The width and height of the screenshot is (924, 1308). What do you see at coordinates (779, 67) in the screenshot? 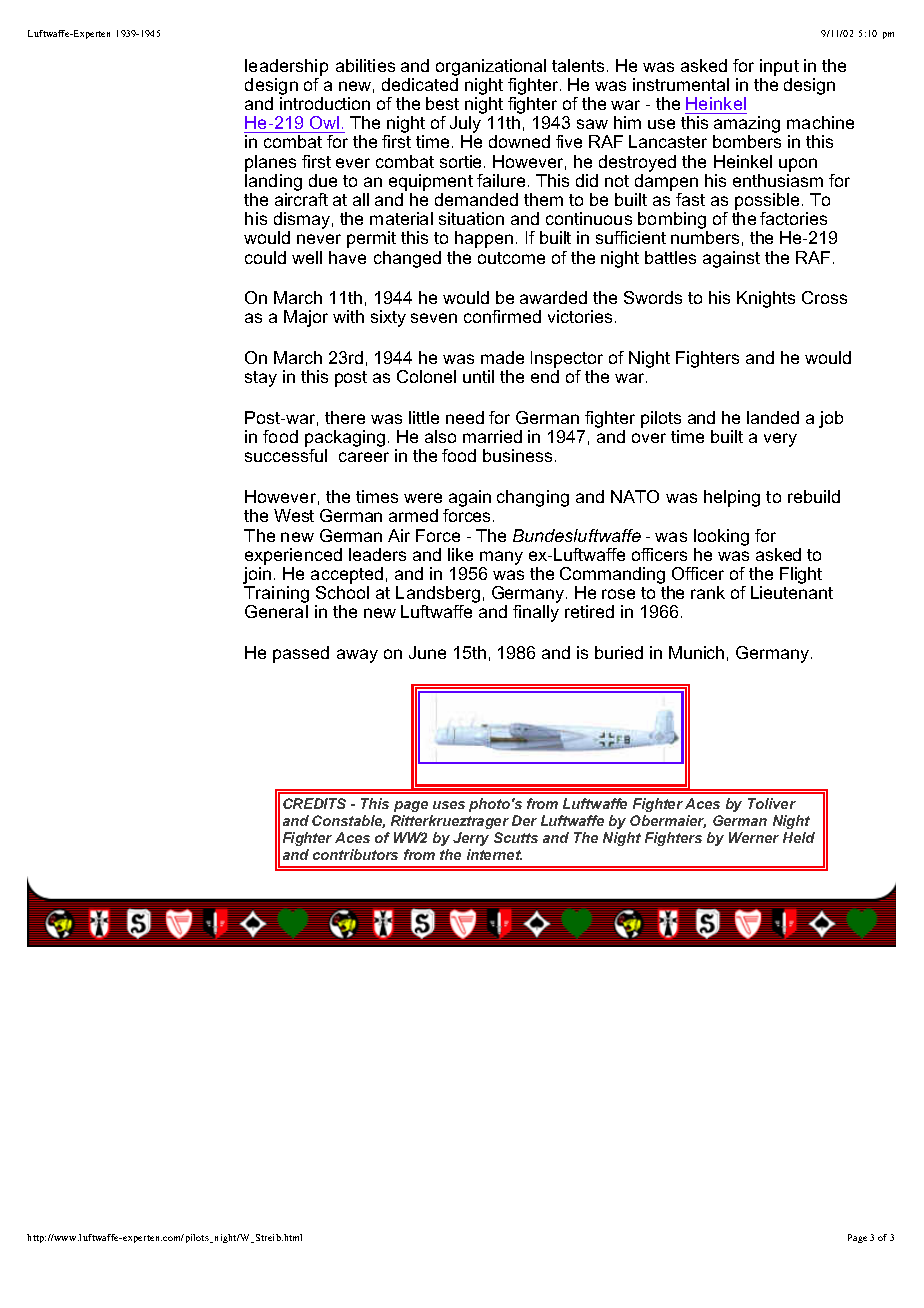
I see `input` at bounding box center [779, 67].
